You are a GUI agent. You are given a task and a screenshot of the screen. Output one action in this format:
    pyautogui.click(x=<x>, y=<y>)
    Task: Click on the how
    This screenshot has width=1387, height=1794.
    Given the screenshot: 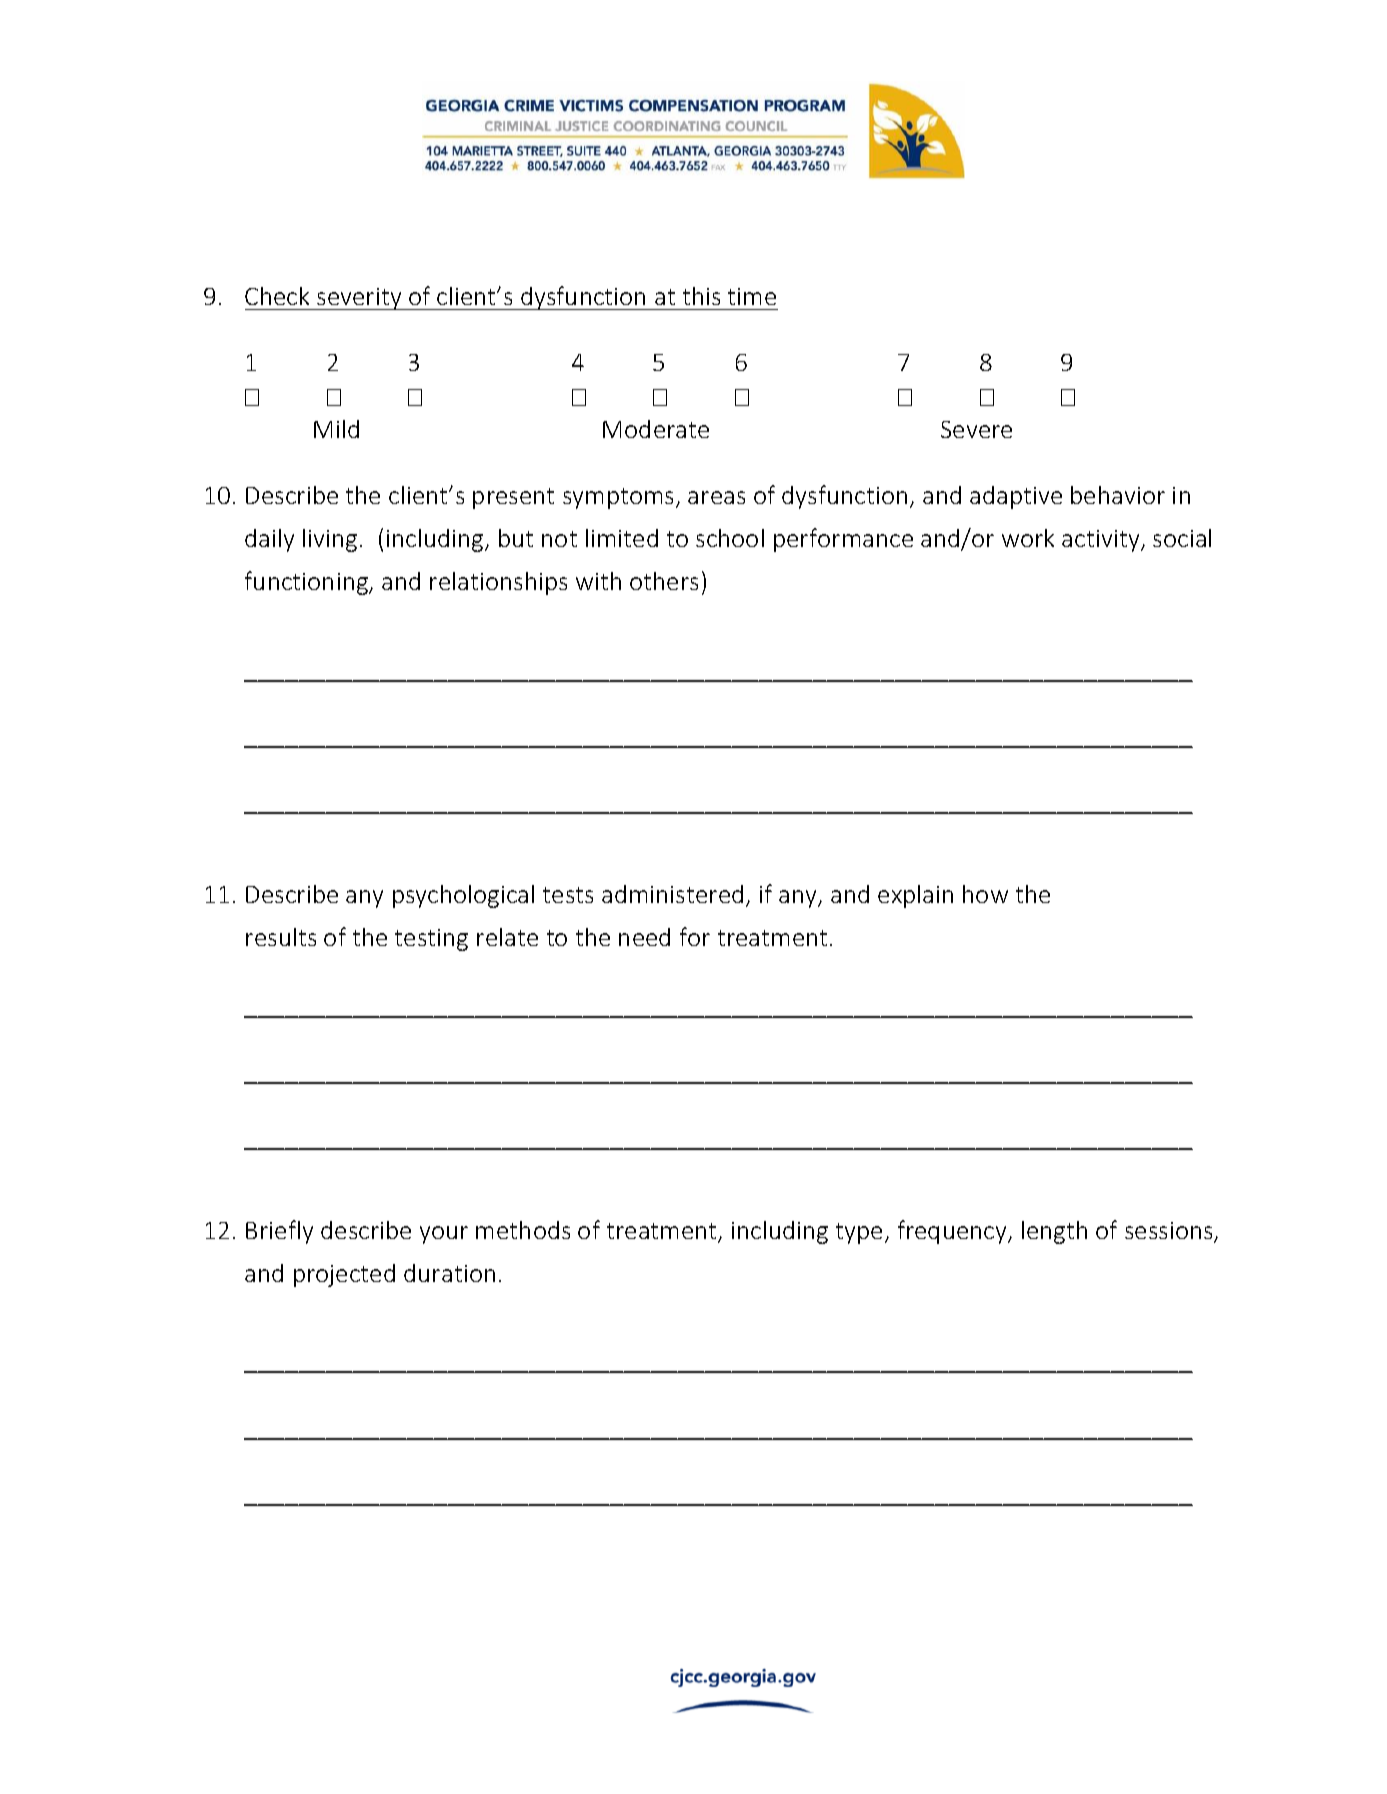 What is the action you would take?
    pyautogui.click(x=985, y=894)
